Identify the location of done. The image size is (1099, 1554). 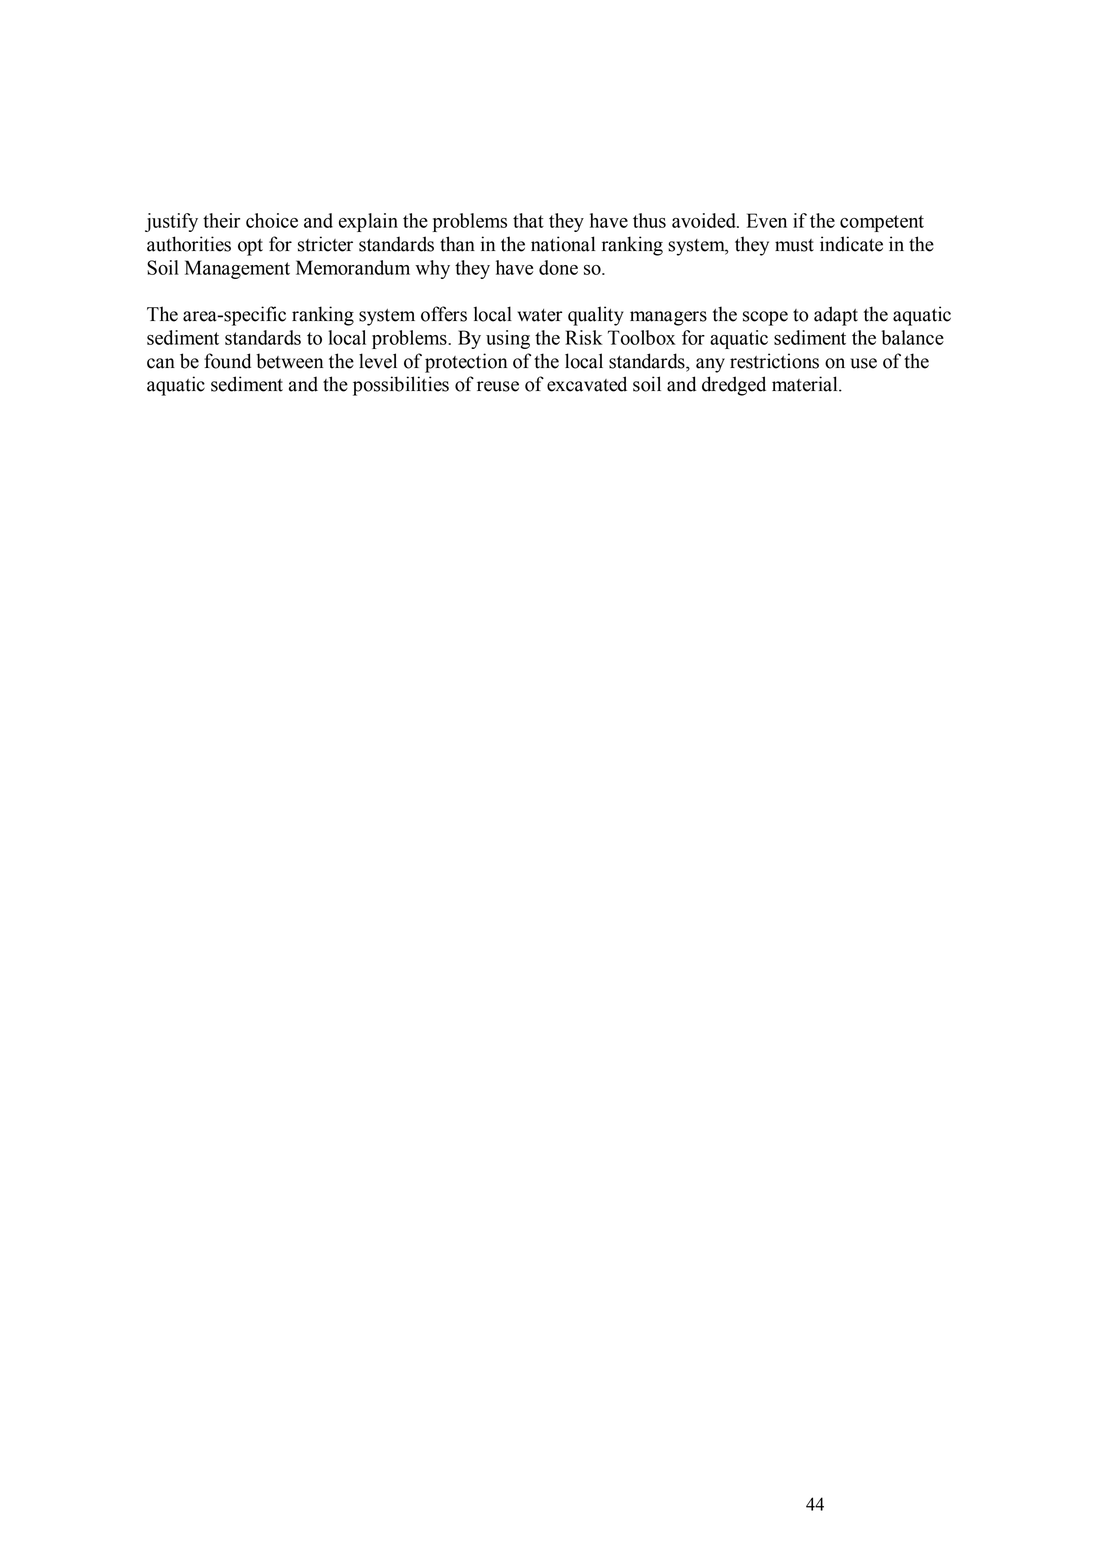
(558, 267).
